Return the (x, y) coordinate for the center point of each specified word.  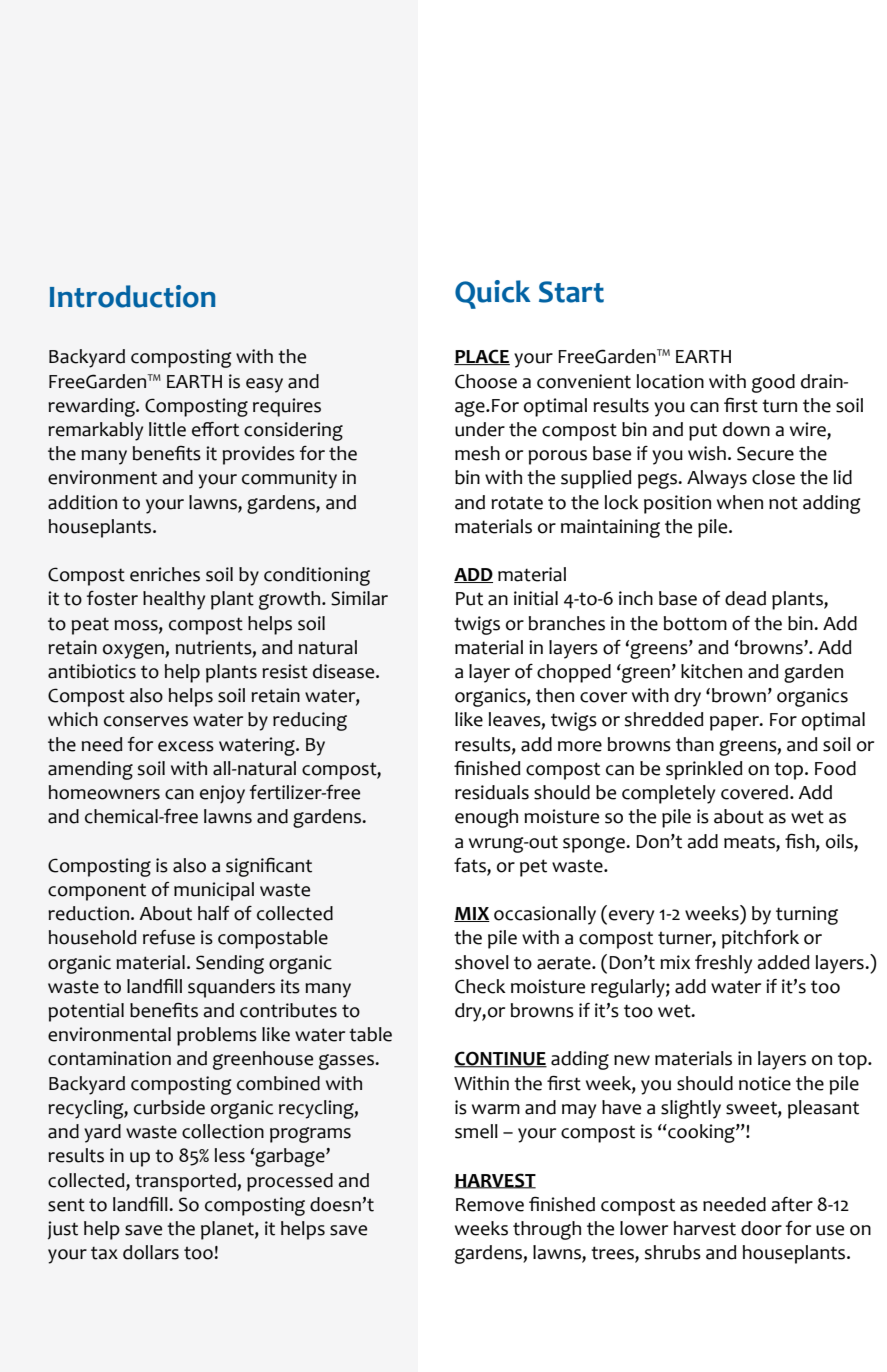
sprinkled (704, 770)
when (740, 502)
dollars (151, 1252)
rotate (517, 503)
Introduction (132, 296)
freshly (723, 964)
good (773, 383)
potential (86, 1012)
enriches (165, 574)
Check (480, 986)
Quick (493, 294)
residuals (492, 792)
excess (186, 746)
